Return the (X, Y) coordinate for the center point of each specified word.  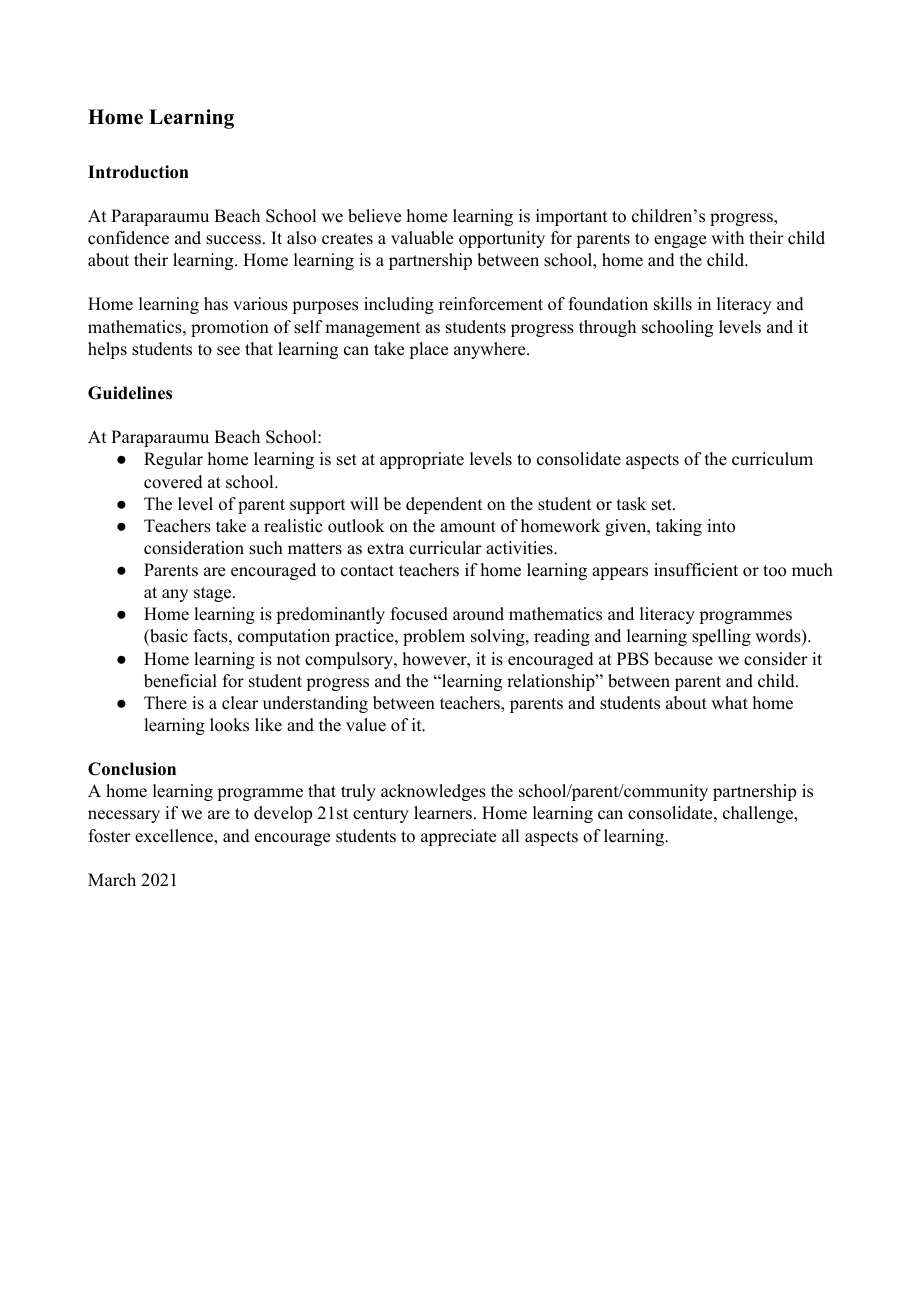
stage (214, 594)
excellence (175, 836)
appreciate (458, 837)
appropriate (422, 460)
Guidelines (130, 393)
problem (434, 637)
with (727, 237)
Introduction (138, 172)
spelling (721, 637)
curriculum (772, 459)
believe (374, 216)
